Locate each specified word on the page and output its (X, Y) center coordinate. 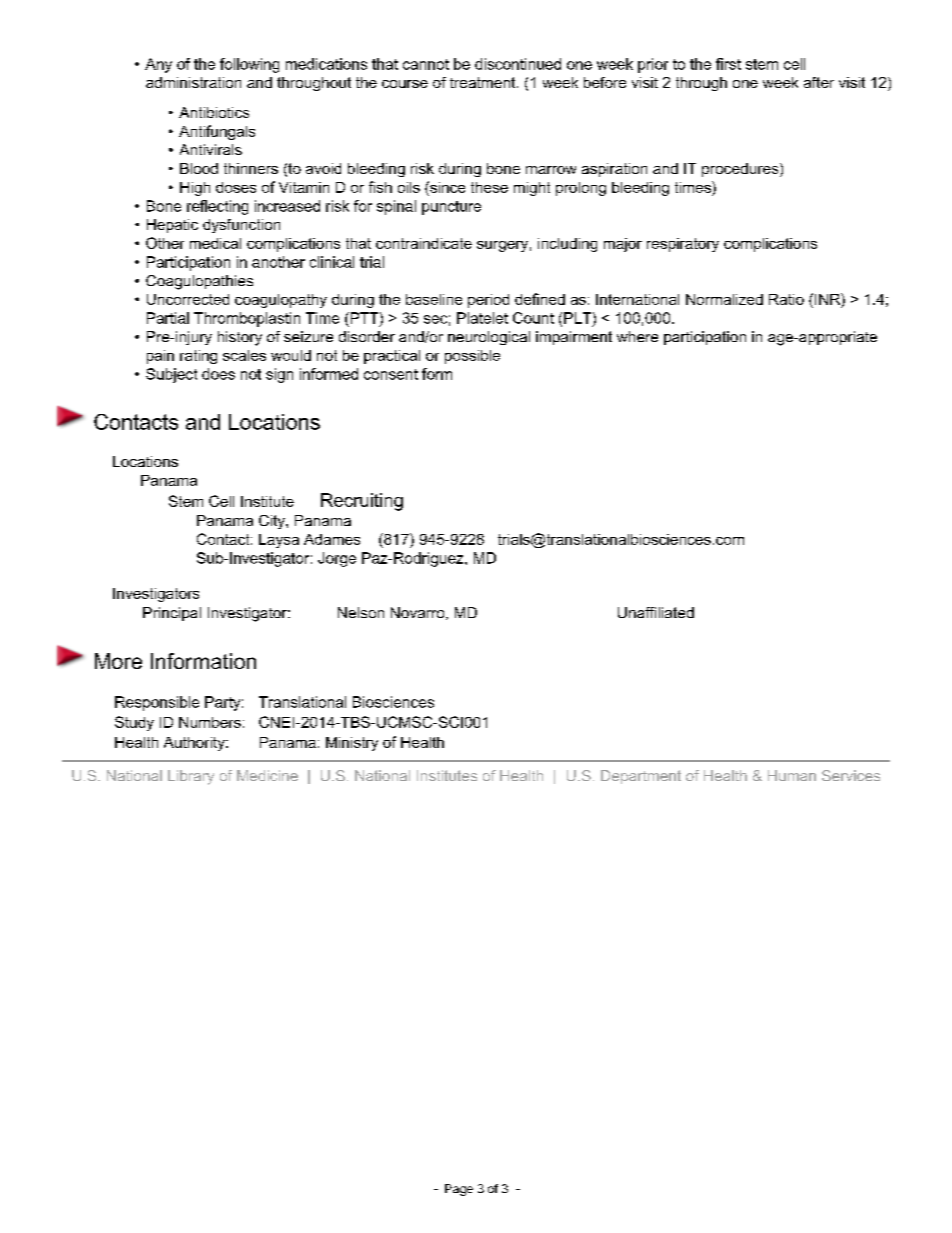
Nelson (361, 612)
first (728, 64)
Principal (172, 614)
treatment (484, 82)
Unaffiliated (656, 612)
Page (459, 1190)
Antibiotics (214, 112)
